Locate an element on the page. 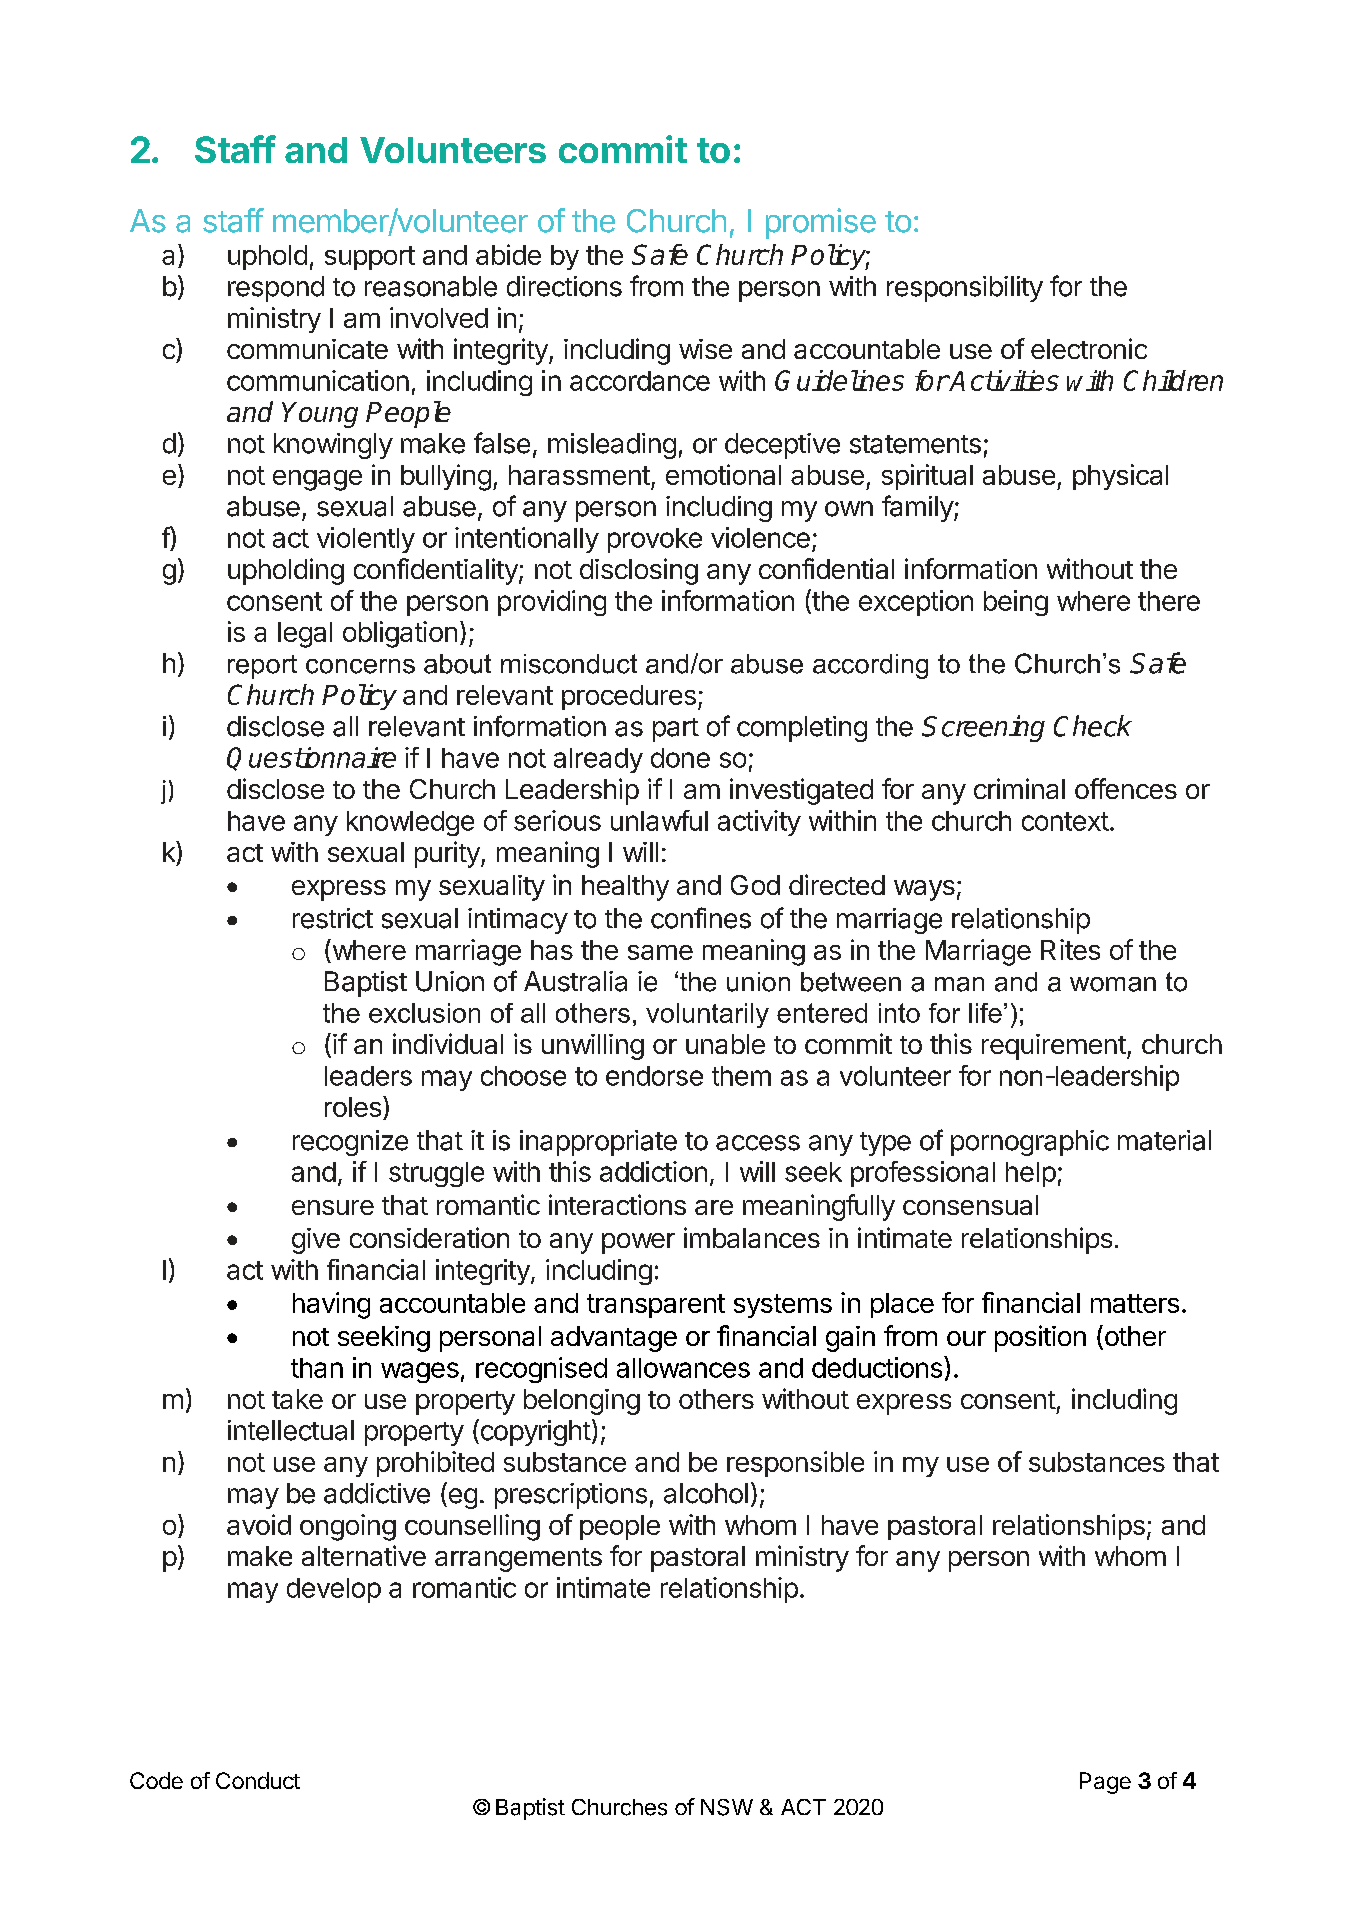  Code is located at coordinates (156, 1780).
